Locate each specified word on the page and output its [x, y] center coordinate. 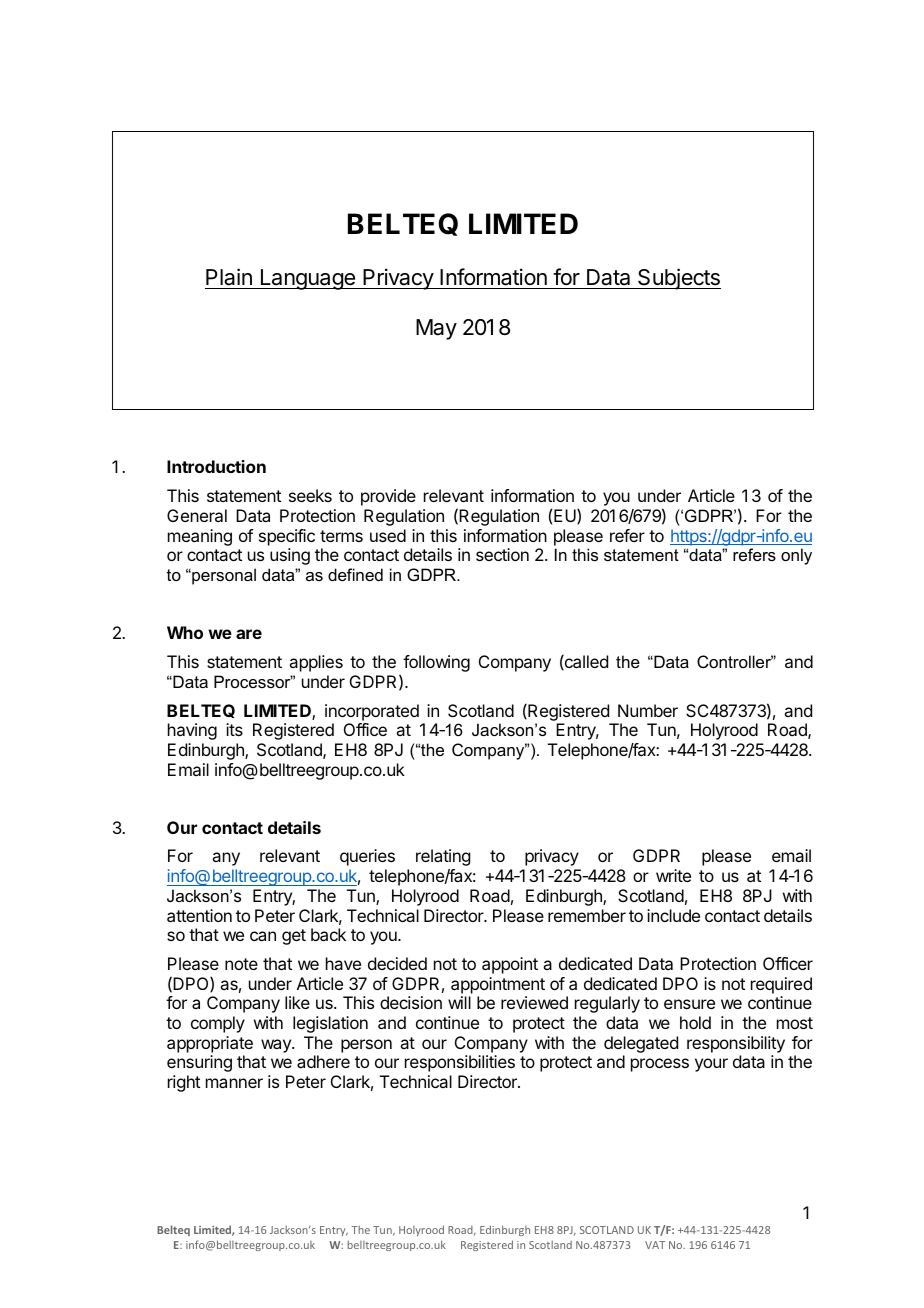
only [796, 556]
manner [234, 1083]
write [673, 875]
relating [443, 857]
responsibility [736, 1044]
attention [199, 915]
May [436, 329]
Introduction [216, 466]
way [277, 1046]
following [436, 663]
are [249, 634]
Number [648, 710]
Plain [229, 277]
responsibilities [460, 1063]
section [502, 554]
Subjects [678, 279]
